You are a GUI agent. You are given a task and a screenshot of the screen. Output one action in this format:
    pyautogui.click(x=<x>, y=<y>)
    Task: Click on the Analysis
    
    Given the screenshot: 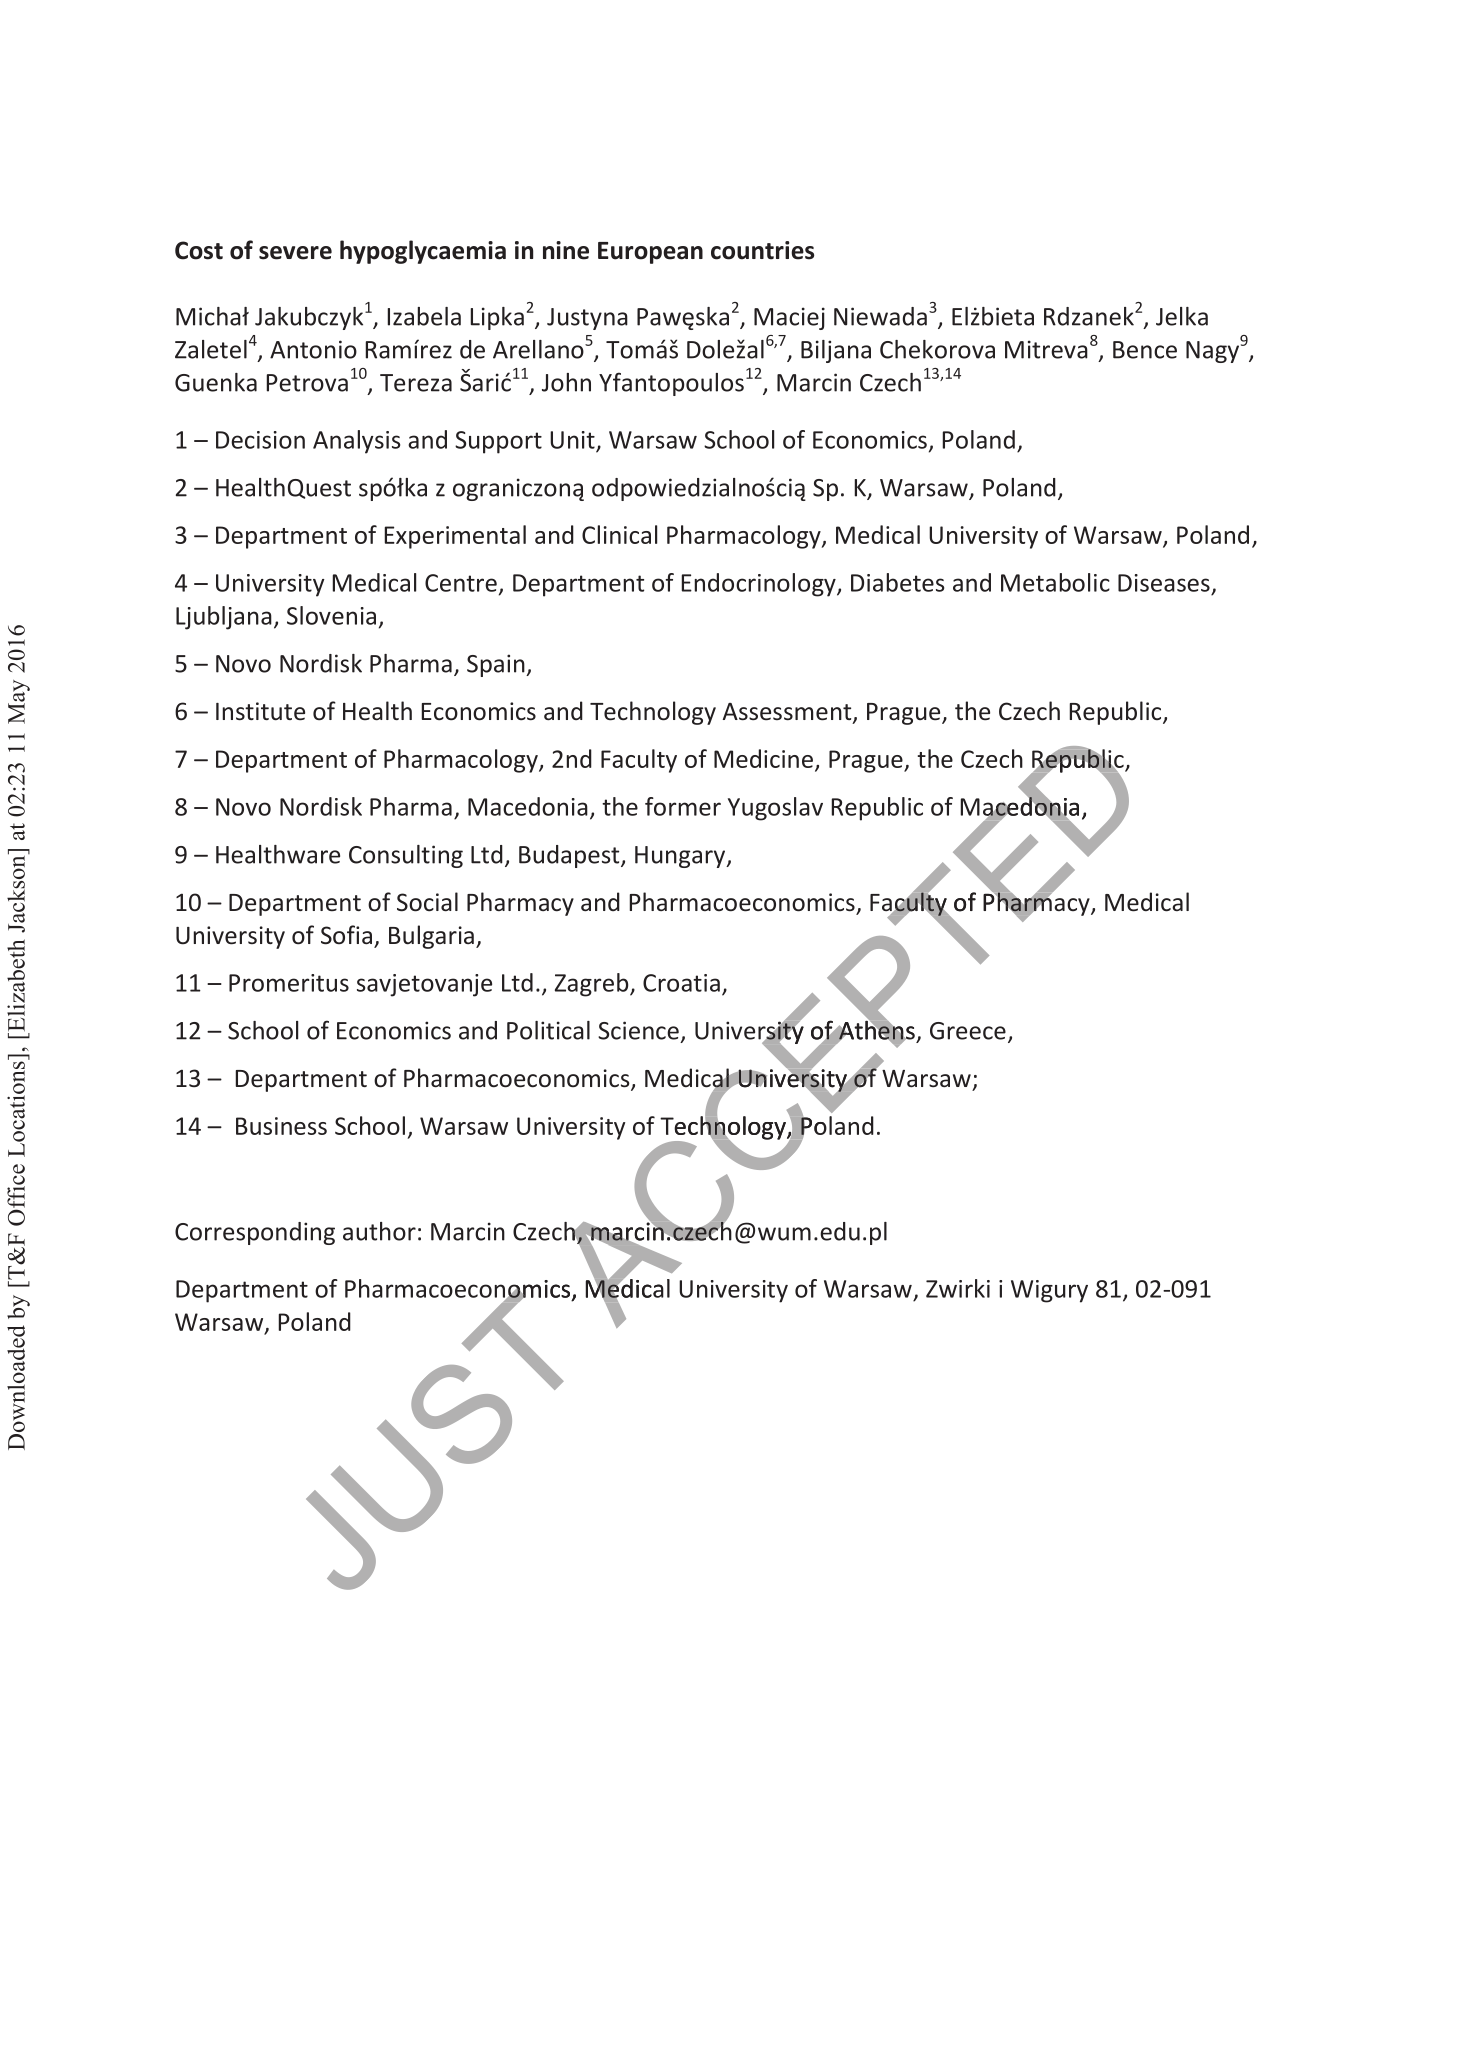 What is the action you would take?
    pyautogui.click(x=356, y=442)
